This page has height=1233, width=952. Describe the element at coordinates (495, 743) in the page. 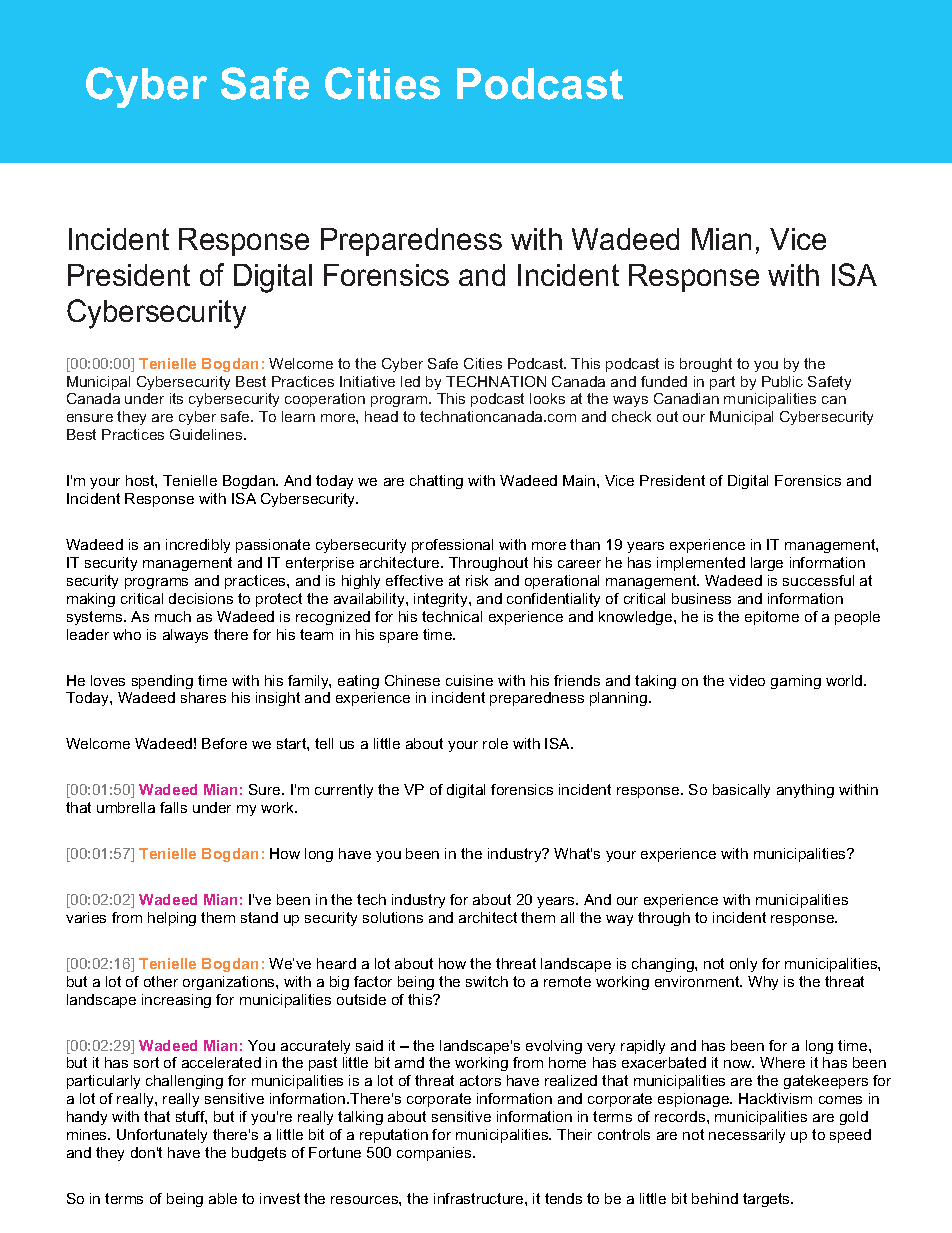

I see `role` at that location.
